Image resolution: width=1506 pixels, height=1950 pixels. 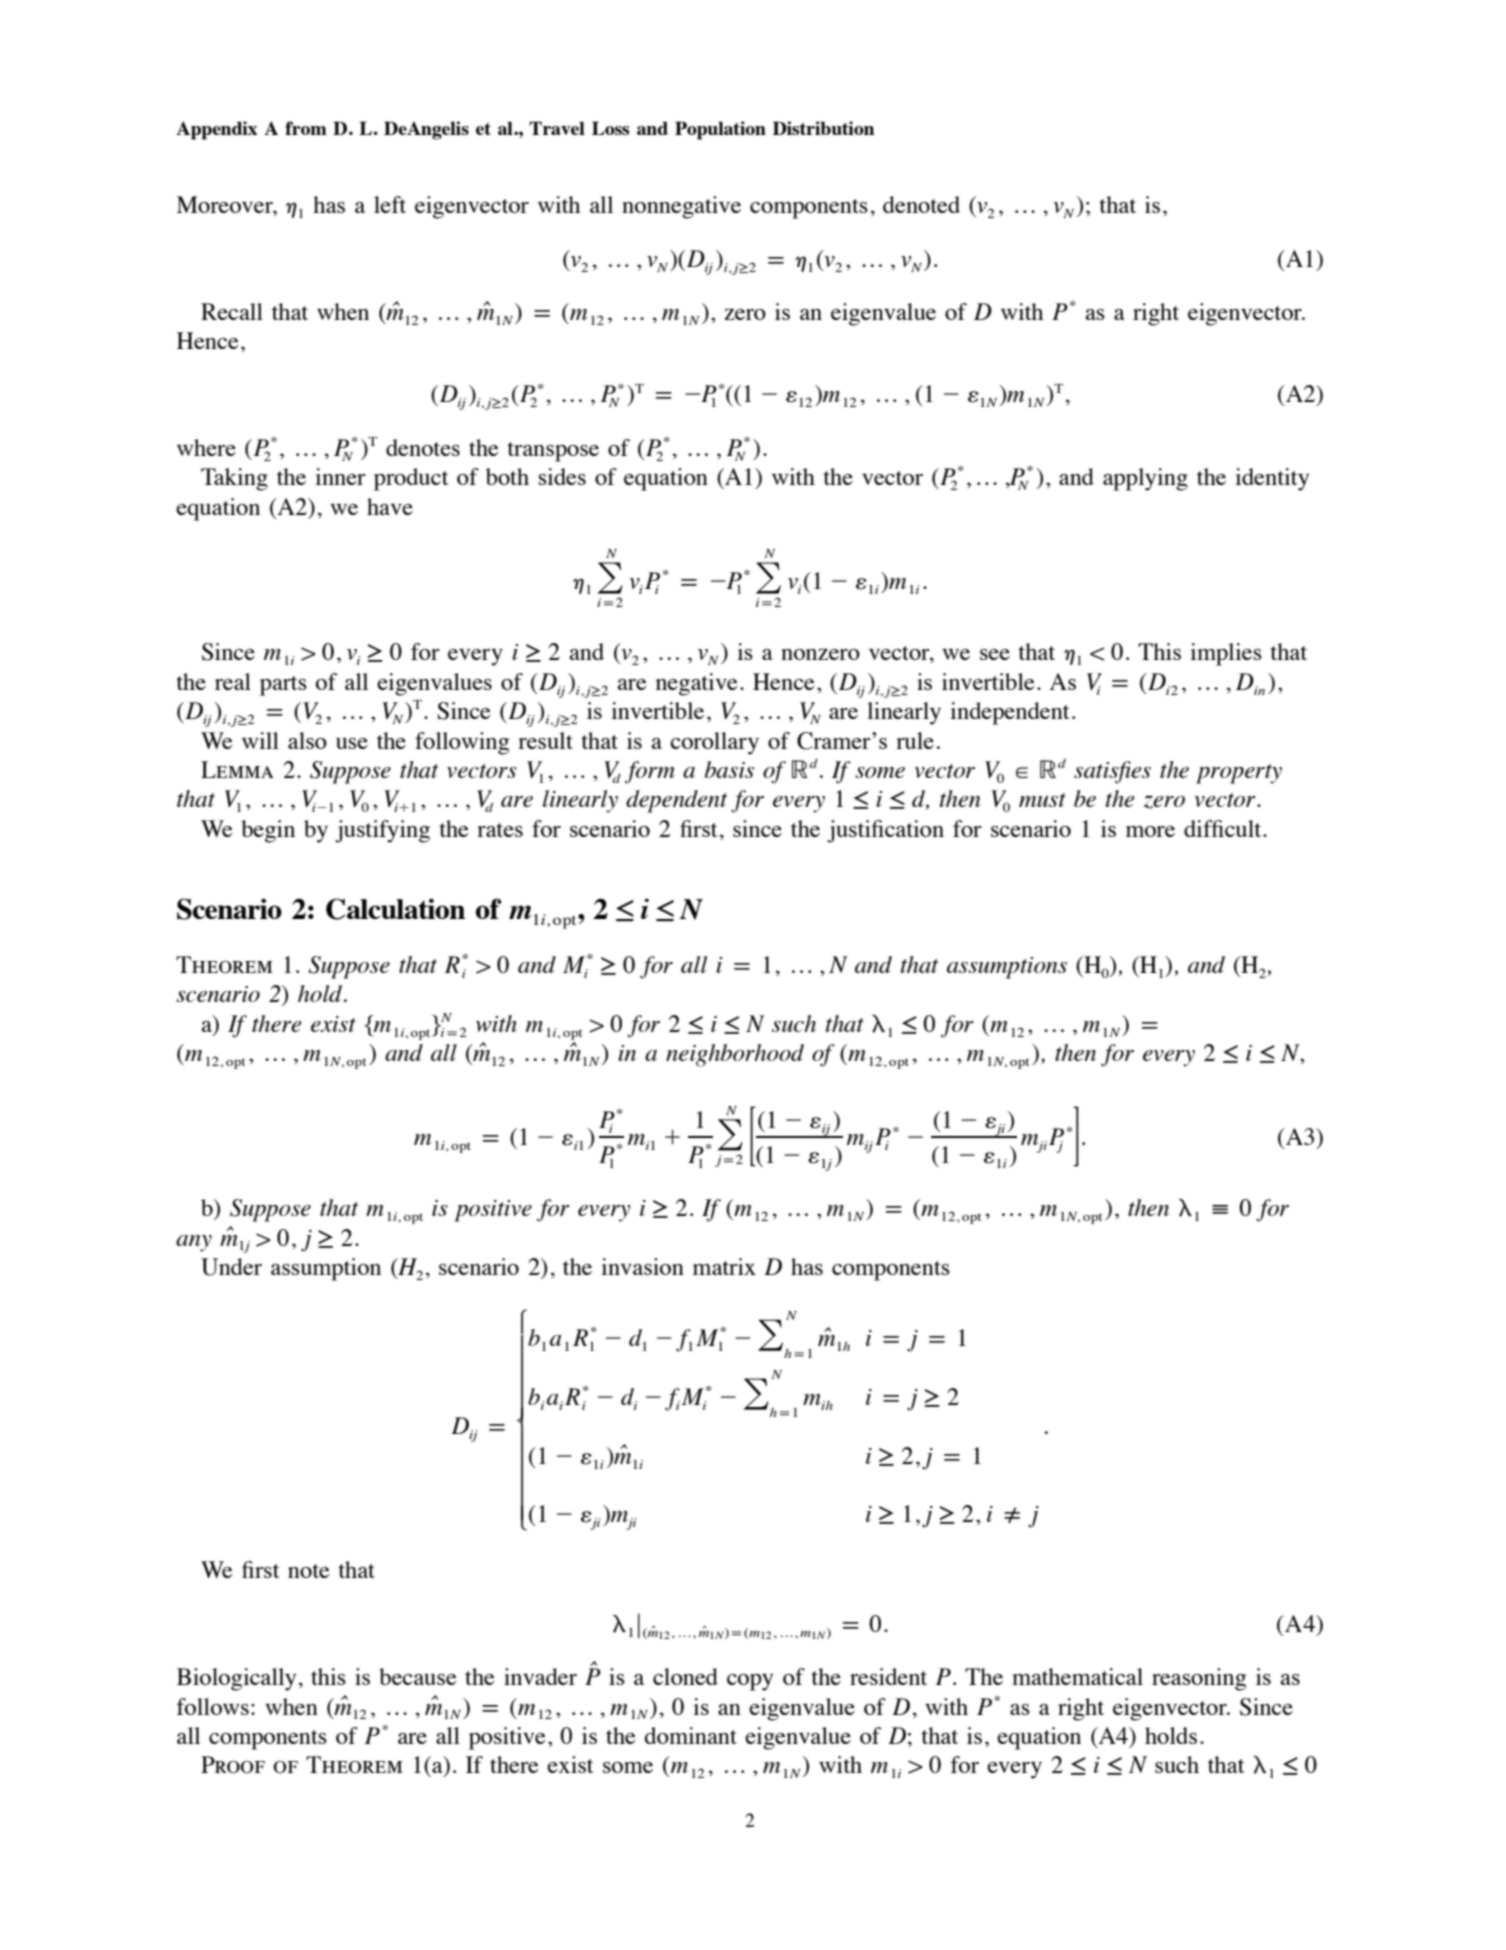 I want to click on implies, so click(x=1226, y=654).
